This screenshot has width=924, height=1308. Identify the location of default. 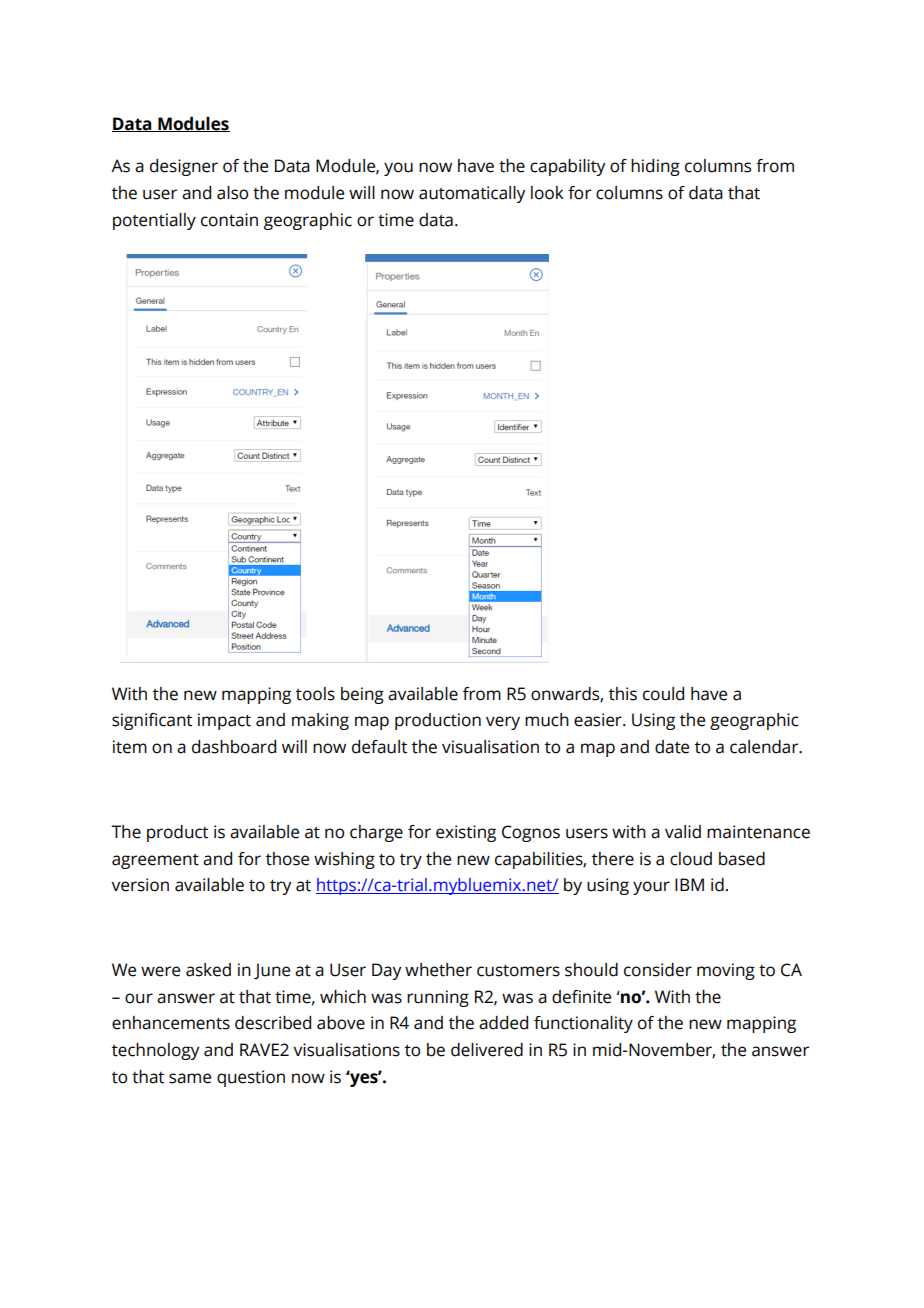
(379, 747).
